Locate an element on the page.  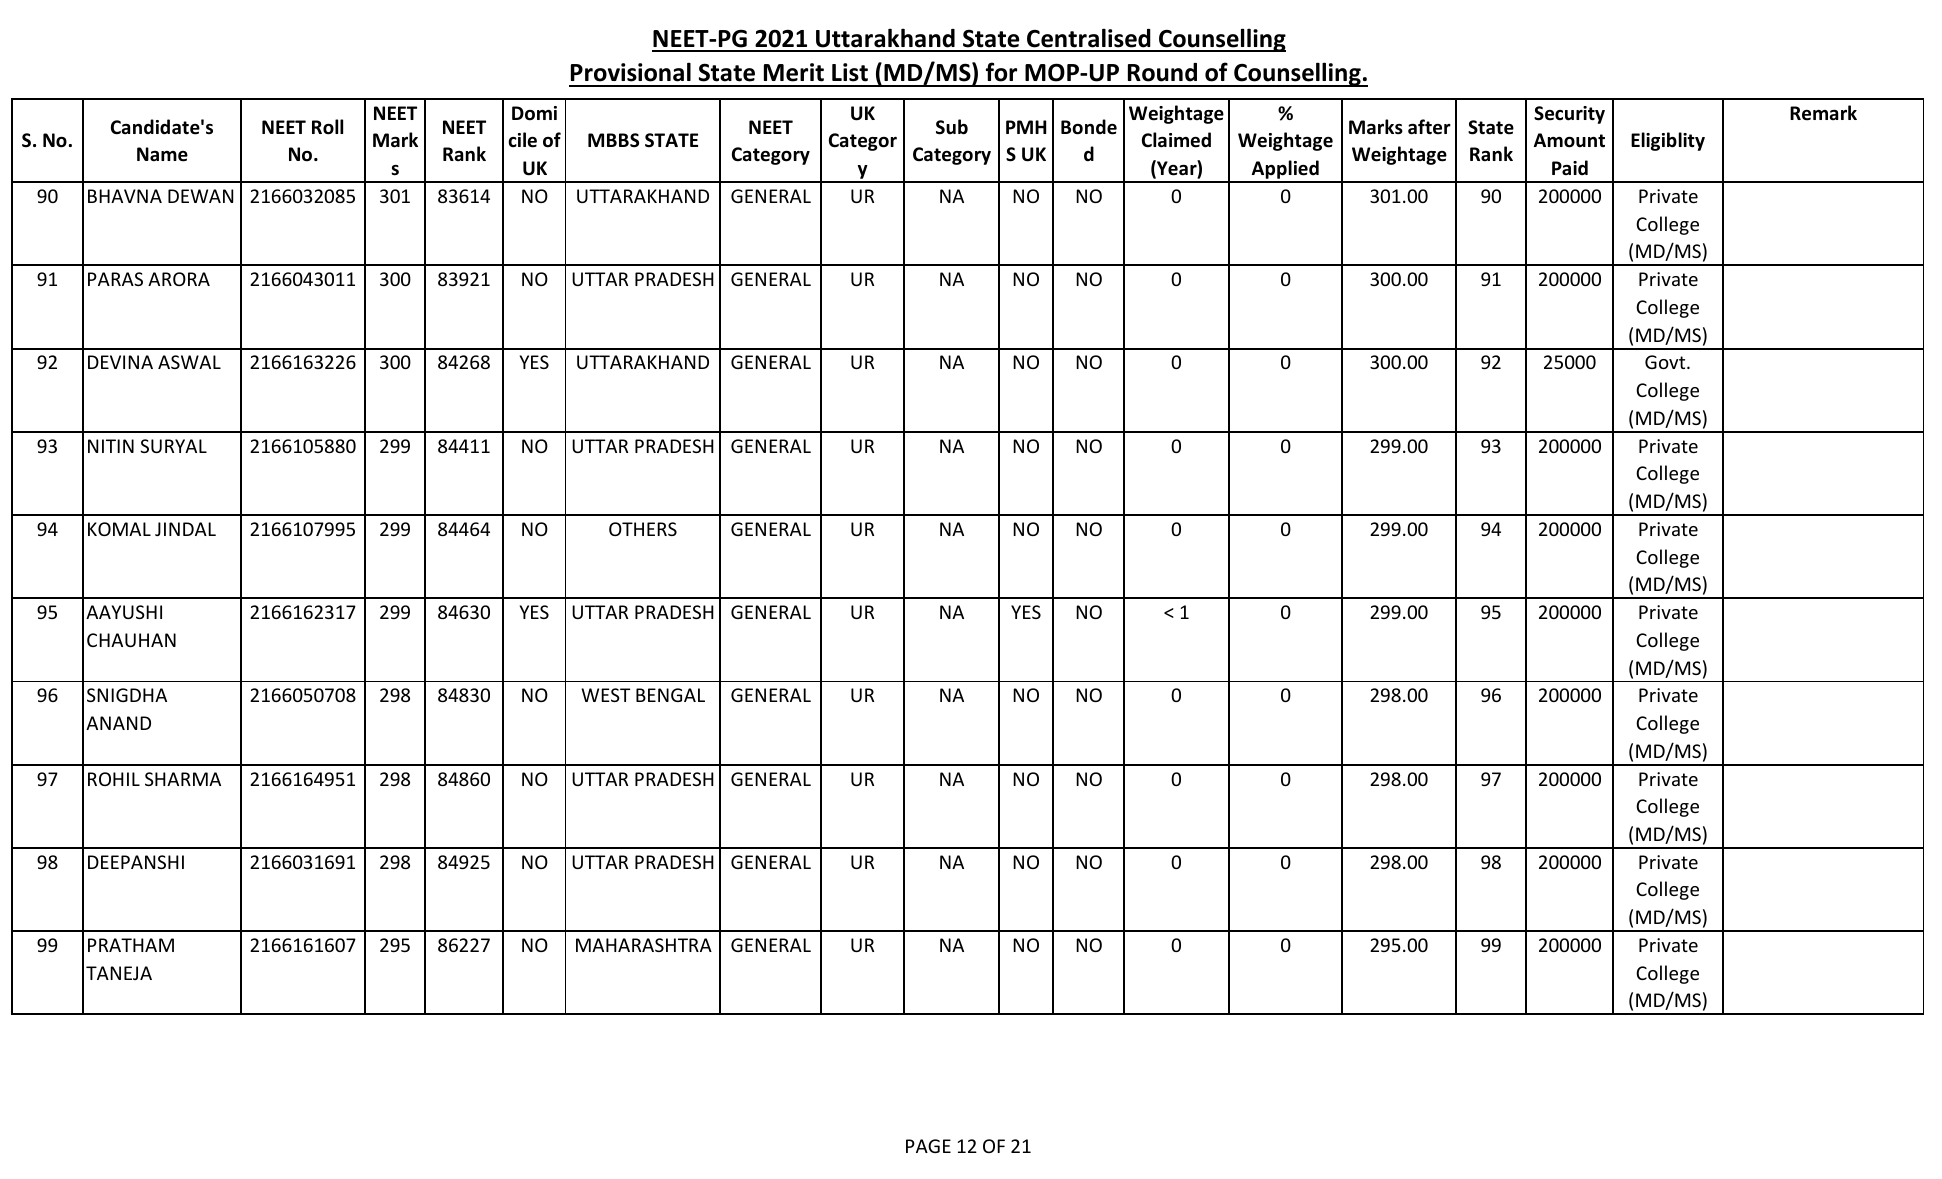
after is located at coordinates (1429, 127).
